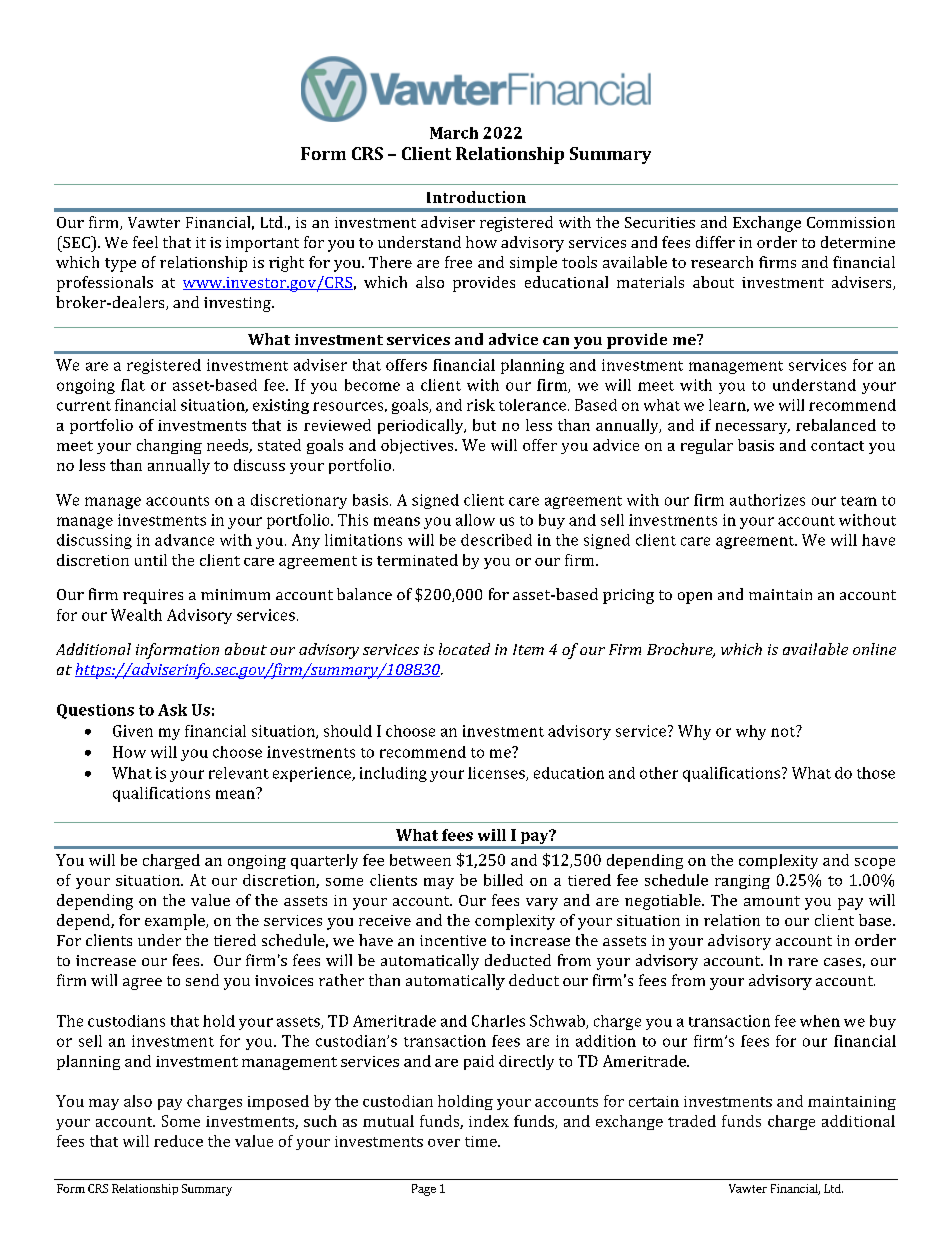 This screenshot has width=952, height=1233. What do you see at coordinates (497, 774) in the screenshot?
I see `licenses` at bounding box center [497, 774].
